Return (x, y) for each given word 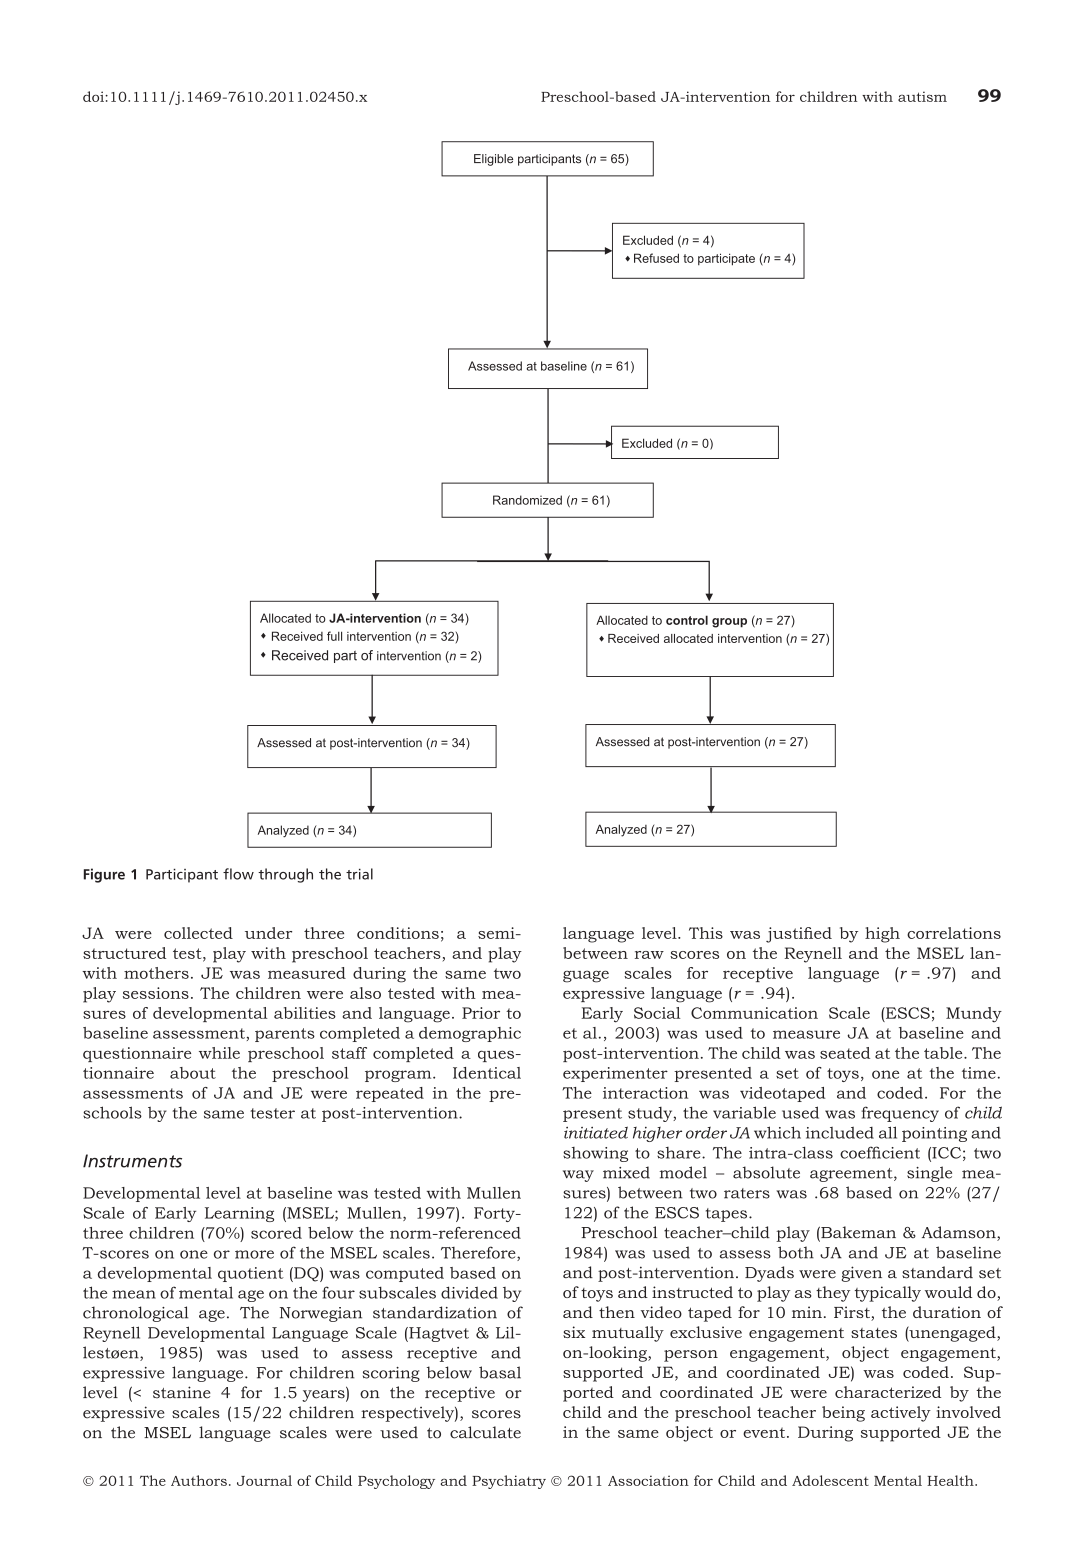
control (687, 620)
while (219, 1053)
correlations (954, 933)
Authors (199, 1480)
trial (359, 874)
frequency (900, 1114)
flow (238, 874)
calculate (485, 1432)
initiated (596, 1132)
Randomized (527, 500)
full (334, 636)
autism (922, 96)
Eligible (493, 160)
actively (901, 1414)
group (729, 623)
